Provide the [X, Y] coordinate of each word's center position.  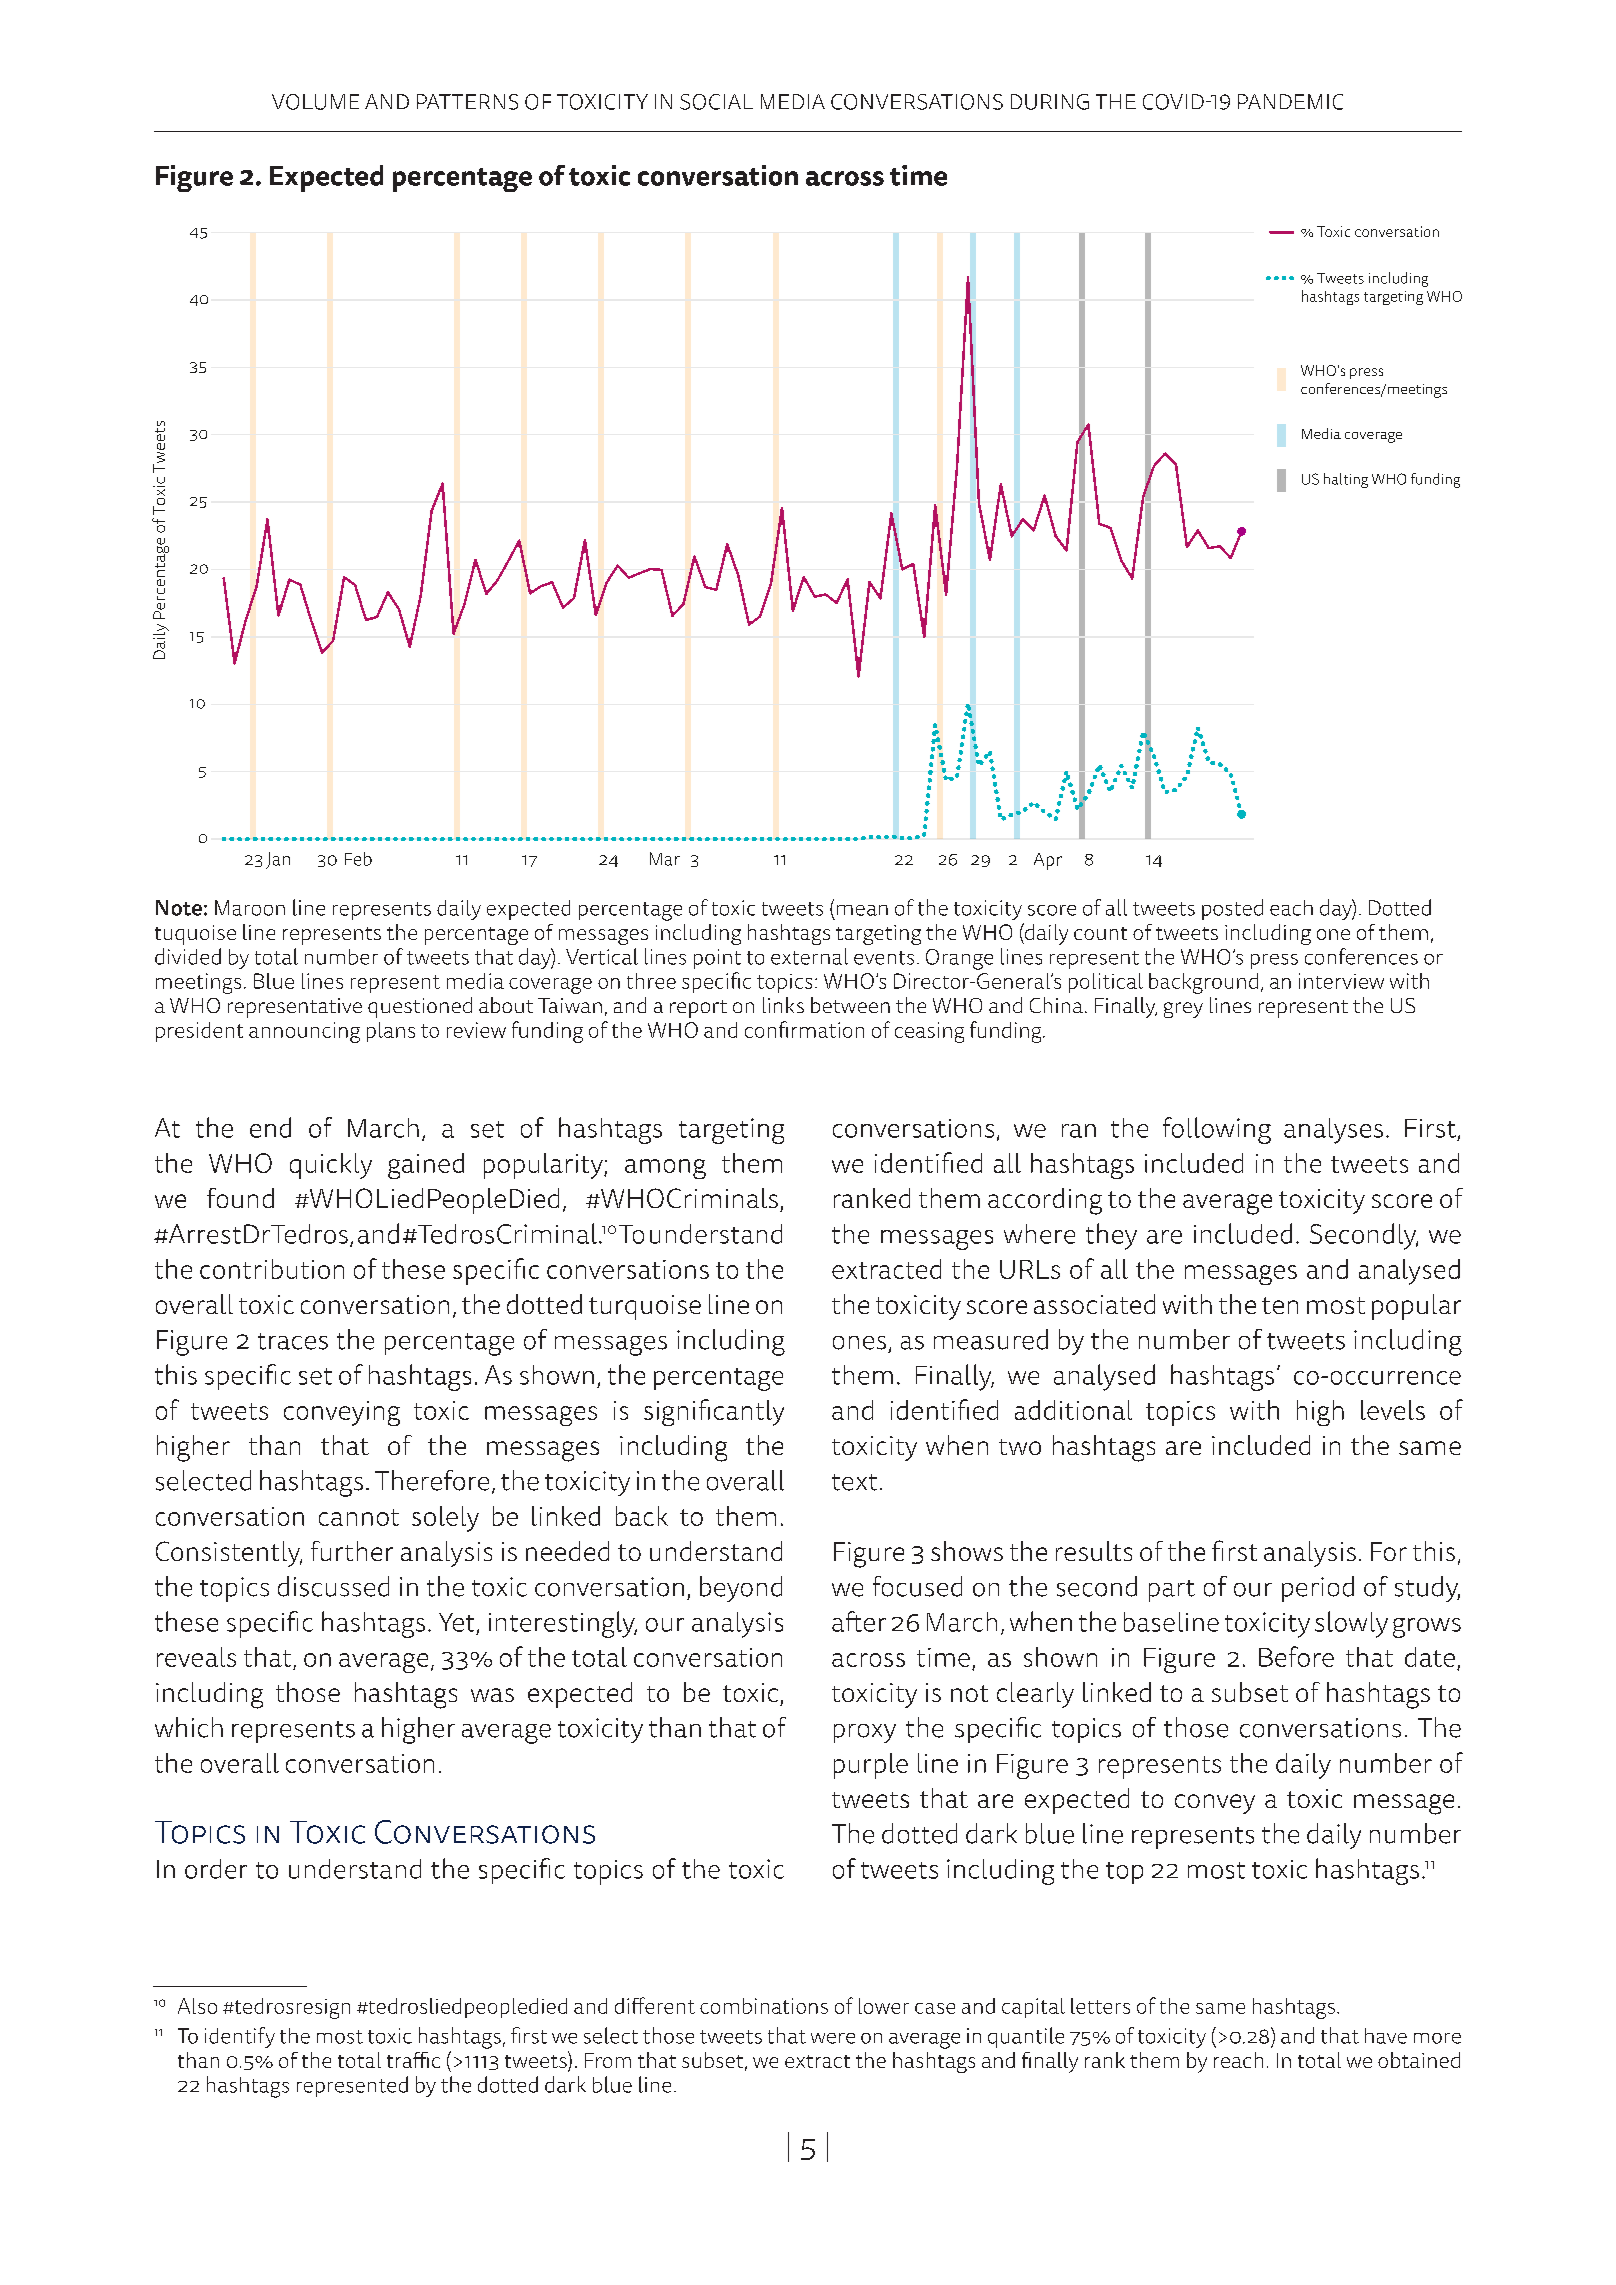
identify [240, 2037]
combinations [764, 2006]
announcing [304, 1032]
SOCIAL [716, 102]
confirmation [804, 1029]
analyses [1333, 1131]
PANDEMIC [1290, 102]
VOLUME [315, 102]
